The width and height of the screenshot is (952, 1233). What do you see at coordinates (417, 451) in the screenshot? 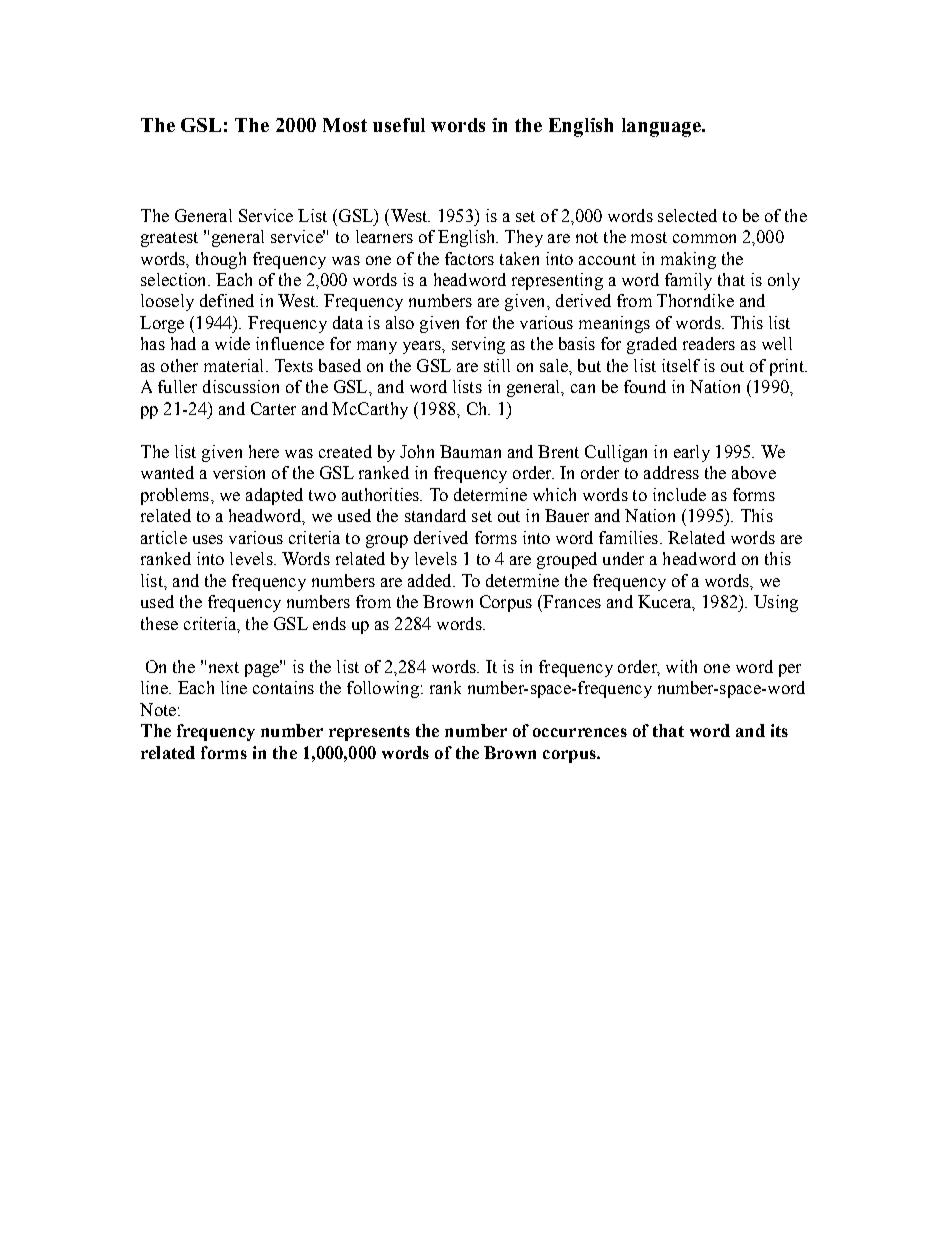
I see `John` at bounding box center [417, 451].
